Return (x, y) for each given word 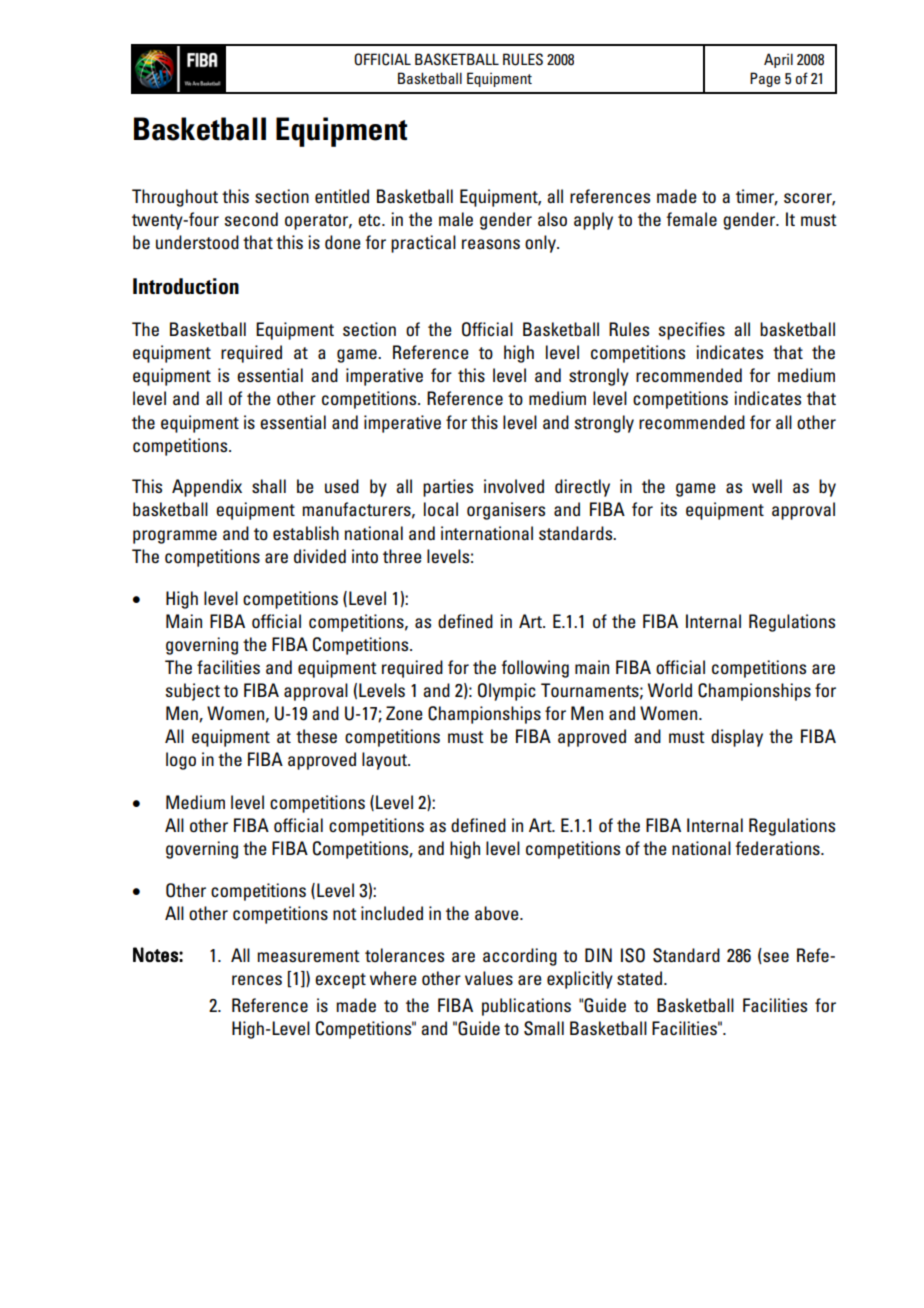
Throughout (175, 198)
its (669, 509)
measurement (308, 956)
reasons (491, 244)
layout (385, 761)
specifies (692, 331)
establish (306, 533)
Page (765, 79)
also (552, 219)
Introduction (186, 286)
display (737, 738)
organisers (506, 511)
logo (181, 761)
